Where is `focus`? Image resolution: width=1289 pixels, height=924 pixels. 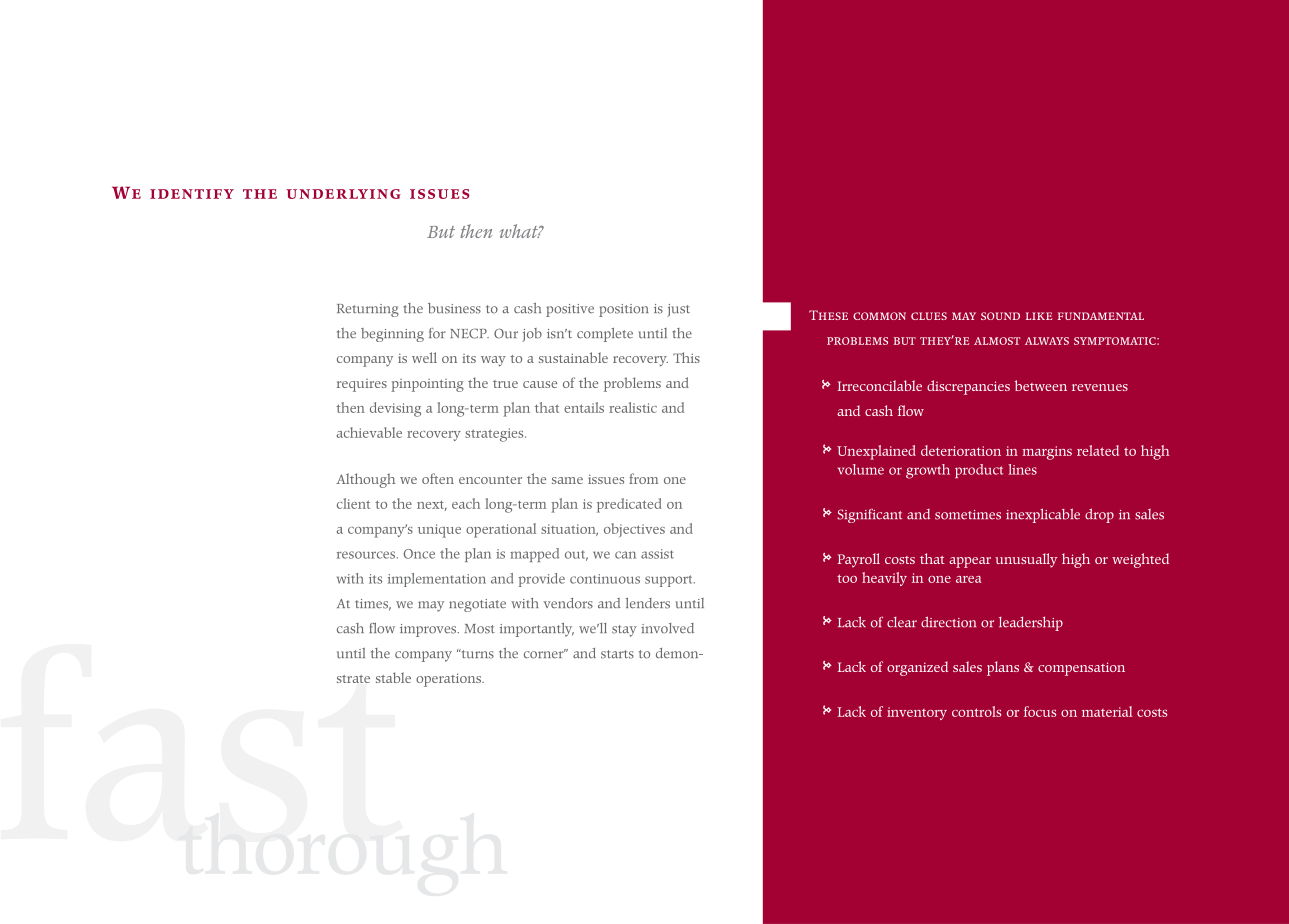 focus is located at coordinates (1040, 711).
